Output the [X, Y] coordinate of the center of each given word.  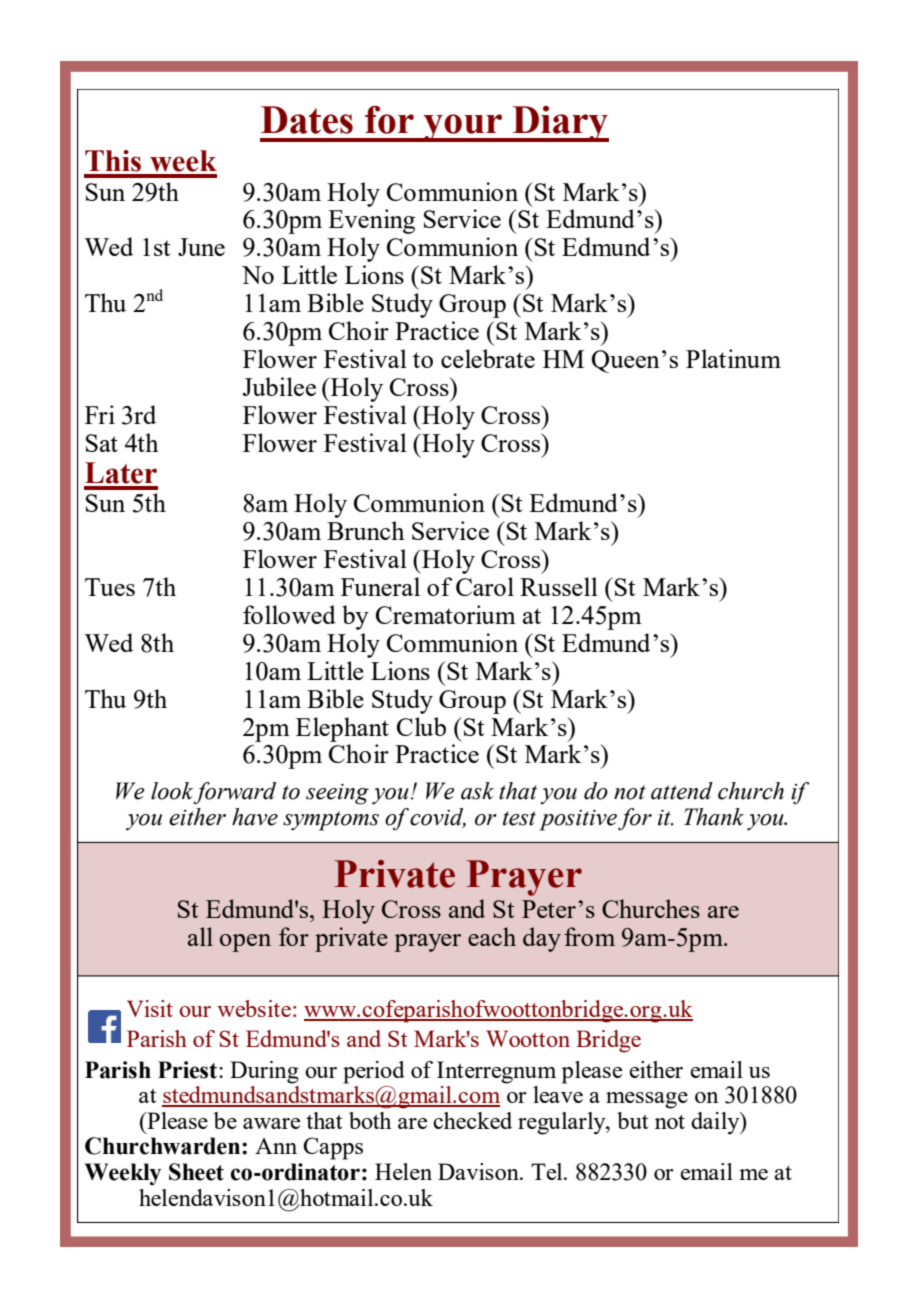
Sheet [196, 1172]
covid [438, 817]
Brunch [366, 530]
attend [682, 791]
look [172, 791]
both [370, 1120]
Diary [559, 124]
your [463, 128]
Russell [559, 586]
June [201, 247]
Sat [102, 443]
